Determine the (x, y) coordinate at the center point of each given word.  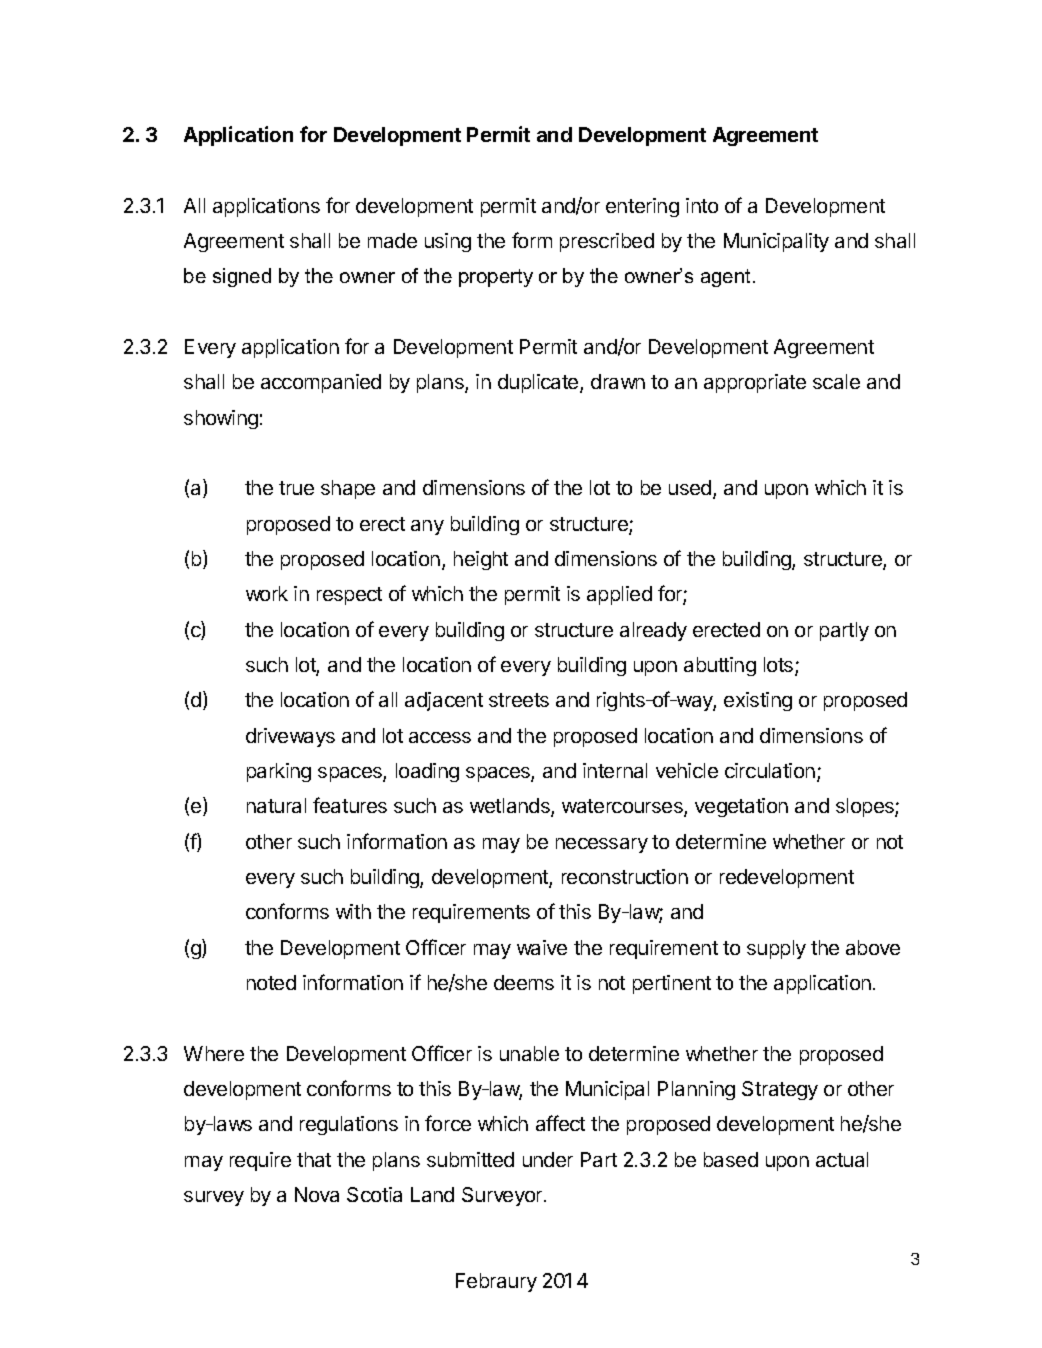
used (690, 487)
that (314, 1159)
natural (276, 805)
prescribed (607, 242)
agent (727, 278)
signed (242, 277)
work (267, 593)
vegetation (741, 807)
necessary (602, 845)
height (481, 560)
